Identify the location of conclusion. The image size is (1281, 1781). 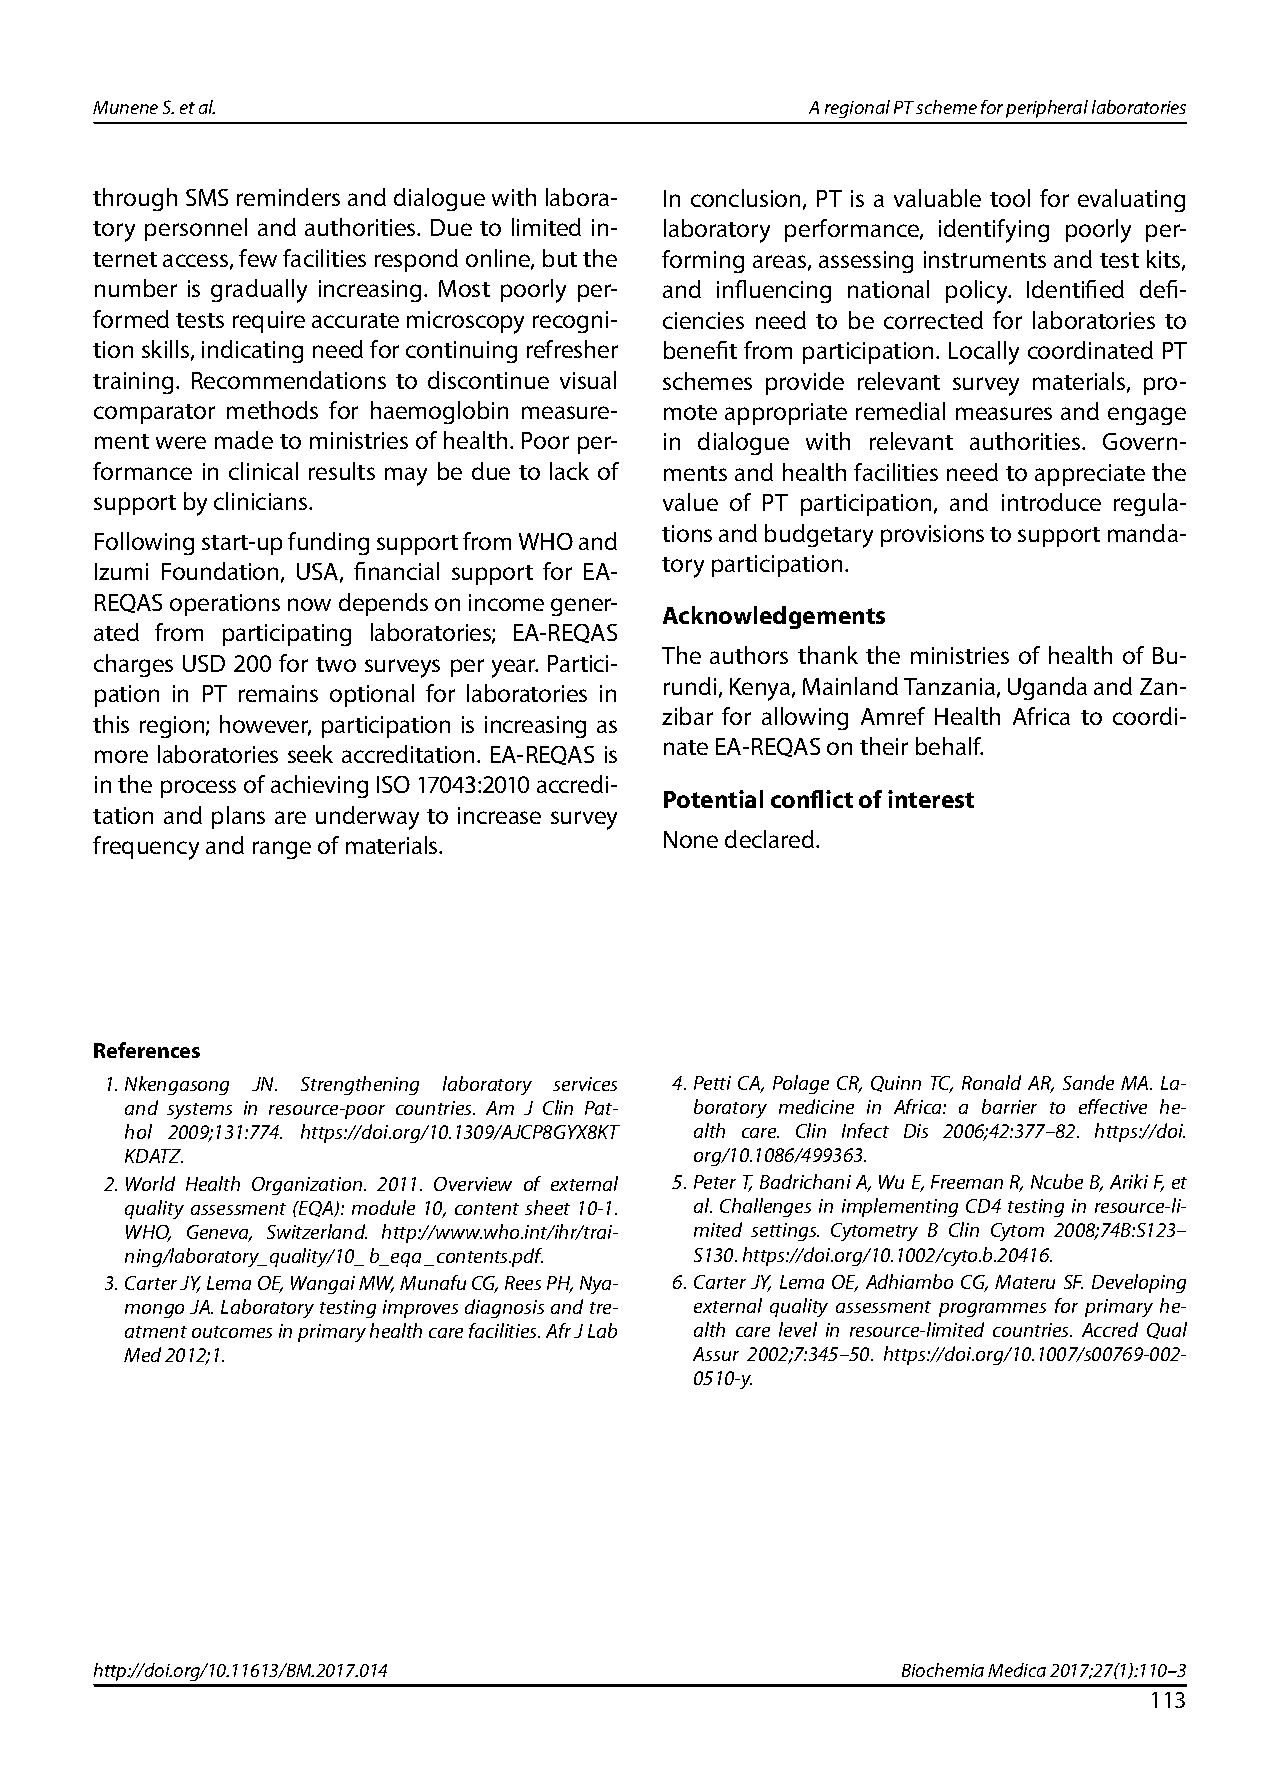
(745, 198).
